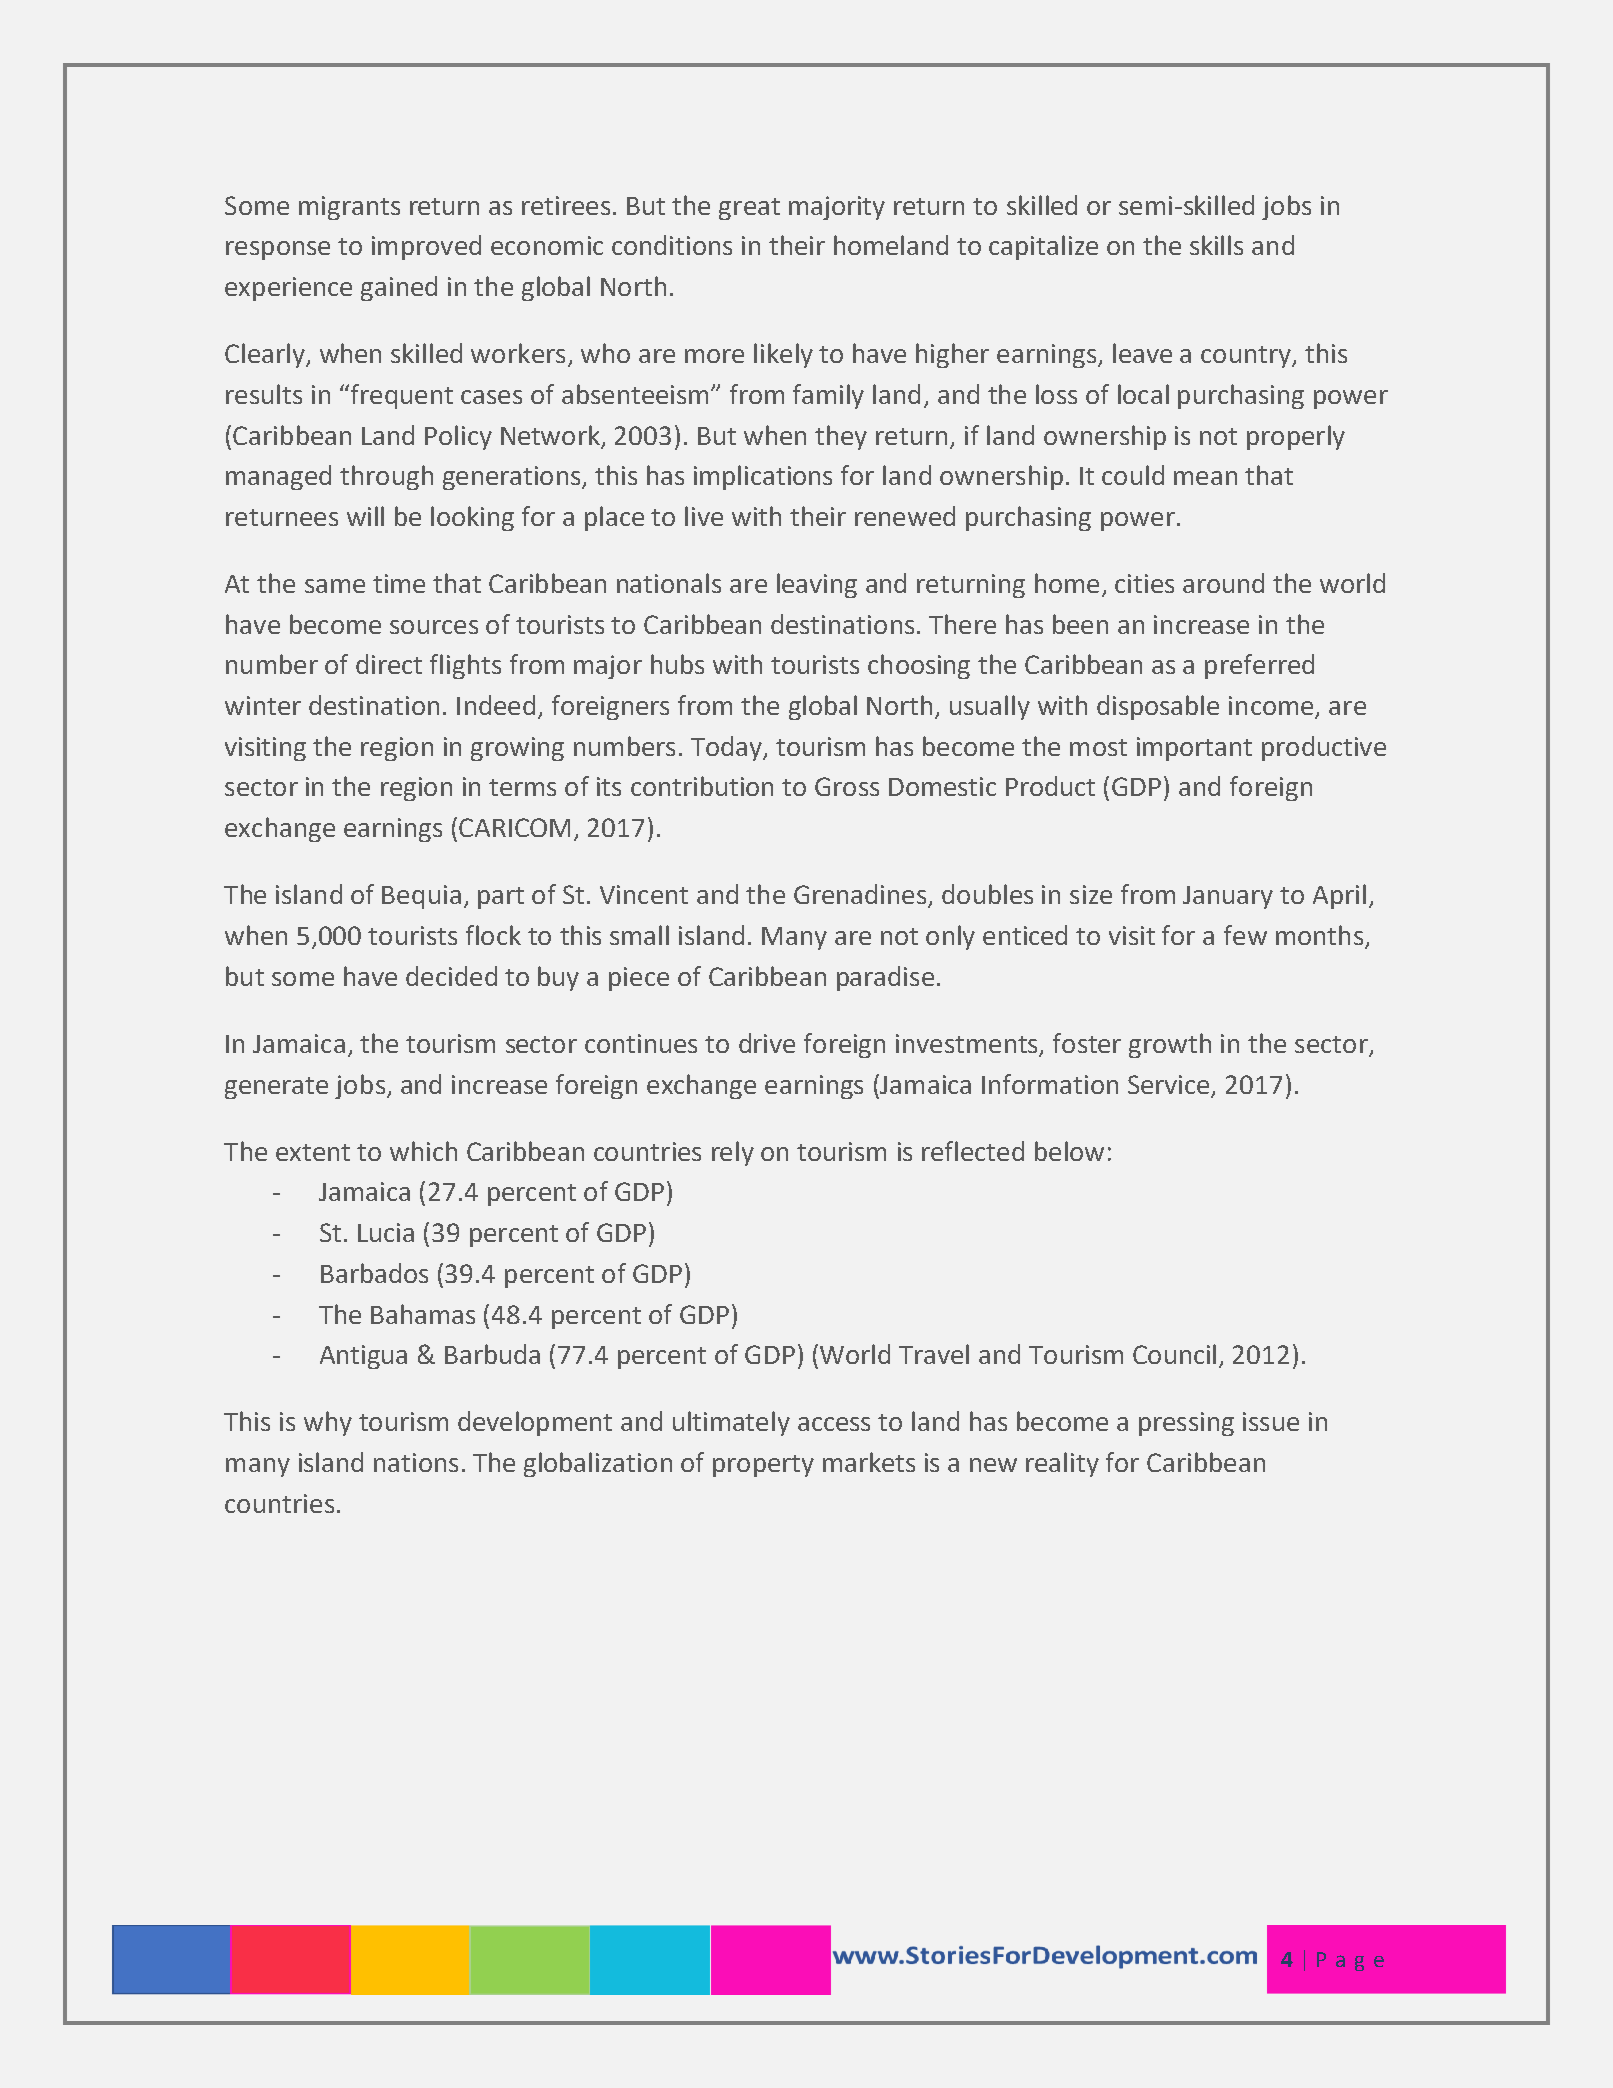 The height and width of the screenshot is (2088, 1613). Describe the element at coordinates (847, 786) in the screenshot. I see `Gross` at that location.
